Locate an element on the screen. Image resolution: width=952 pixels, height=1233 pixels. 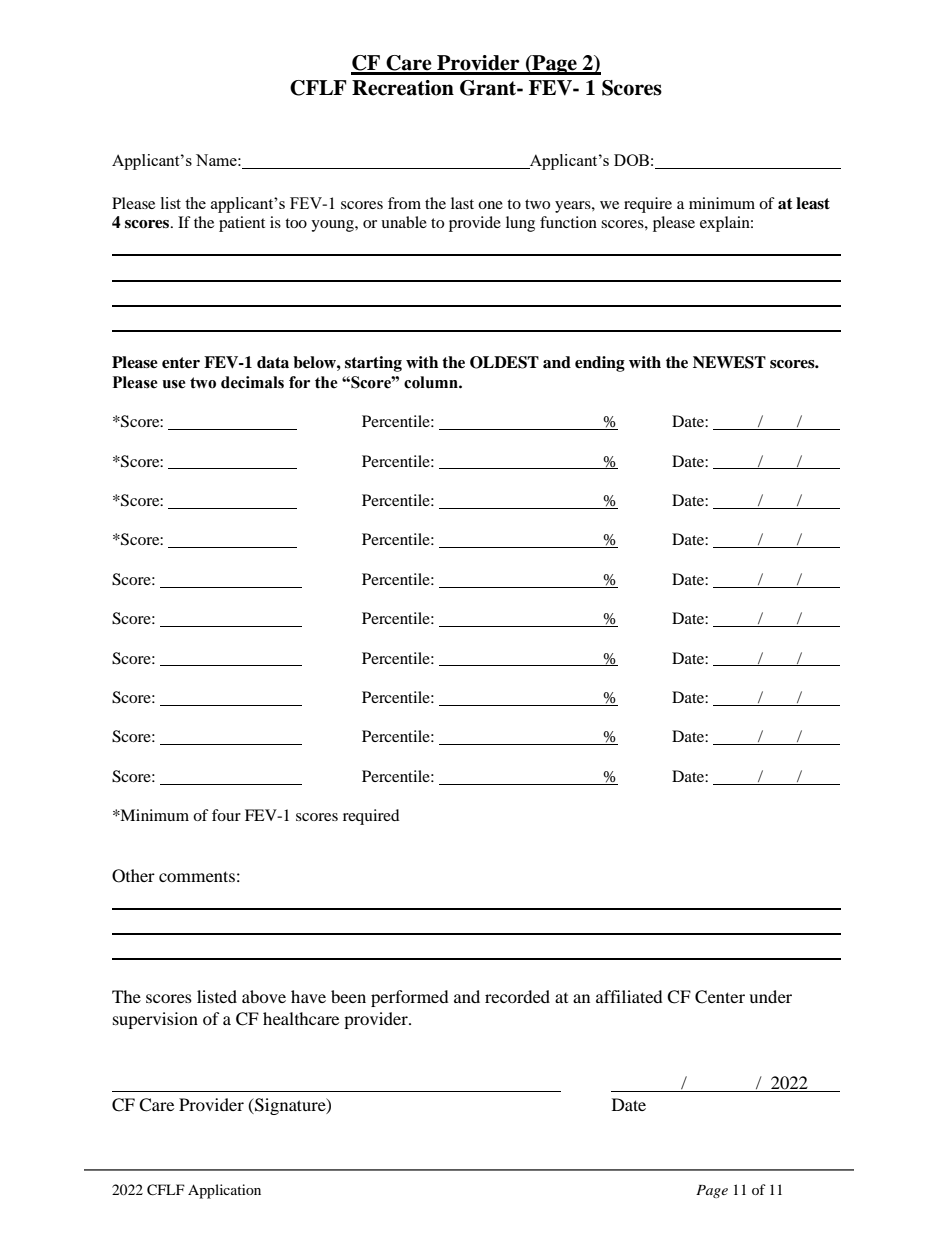
under is located at coordinates (770, 996).
